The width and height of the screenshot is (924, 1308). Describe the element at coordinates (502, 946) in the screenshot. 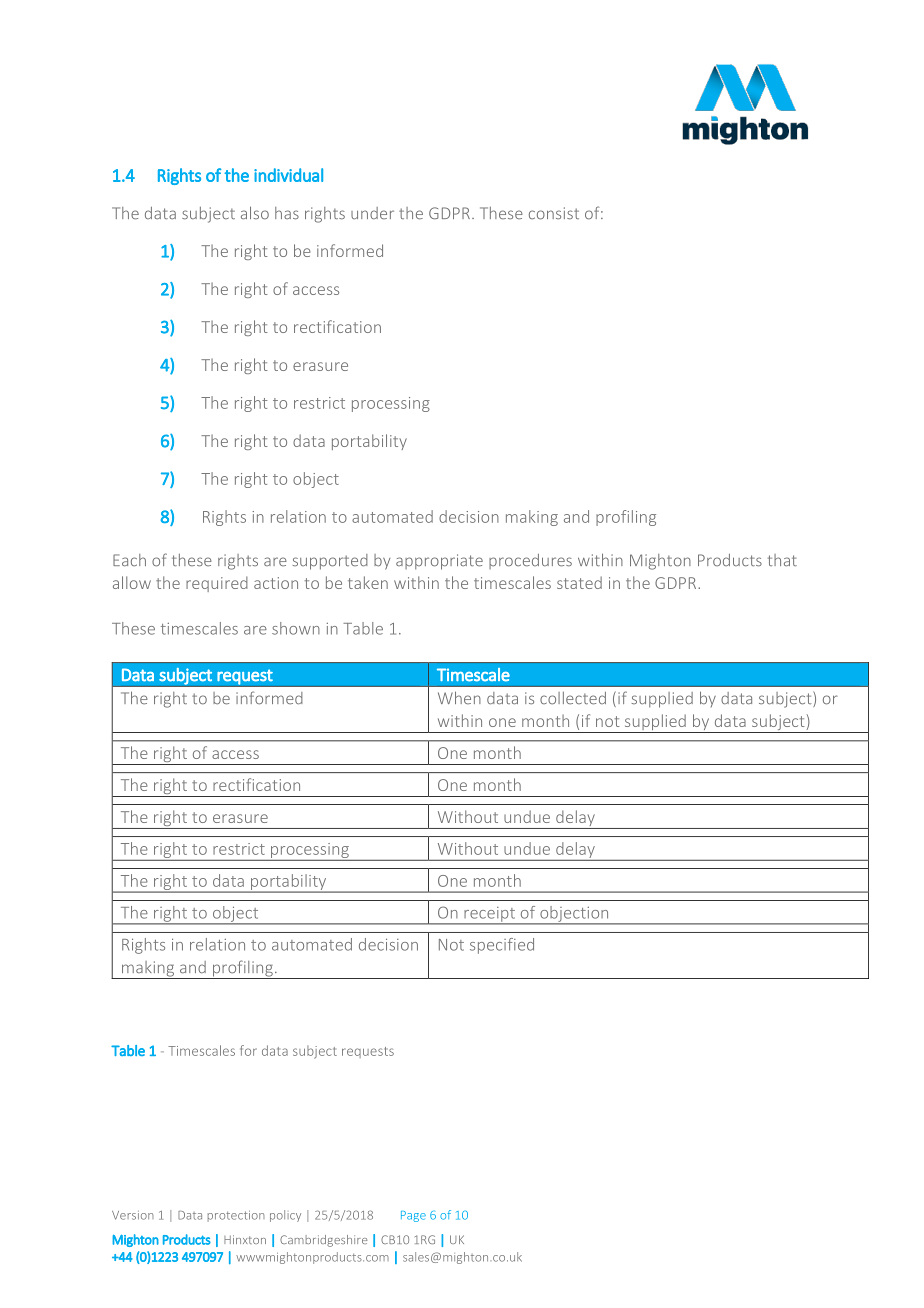

I see `specified` at that location.
